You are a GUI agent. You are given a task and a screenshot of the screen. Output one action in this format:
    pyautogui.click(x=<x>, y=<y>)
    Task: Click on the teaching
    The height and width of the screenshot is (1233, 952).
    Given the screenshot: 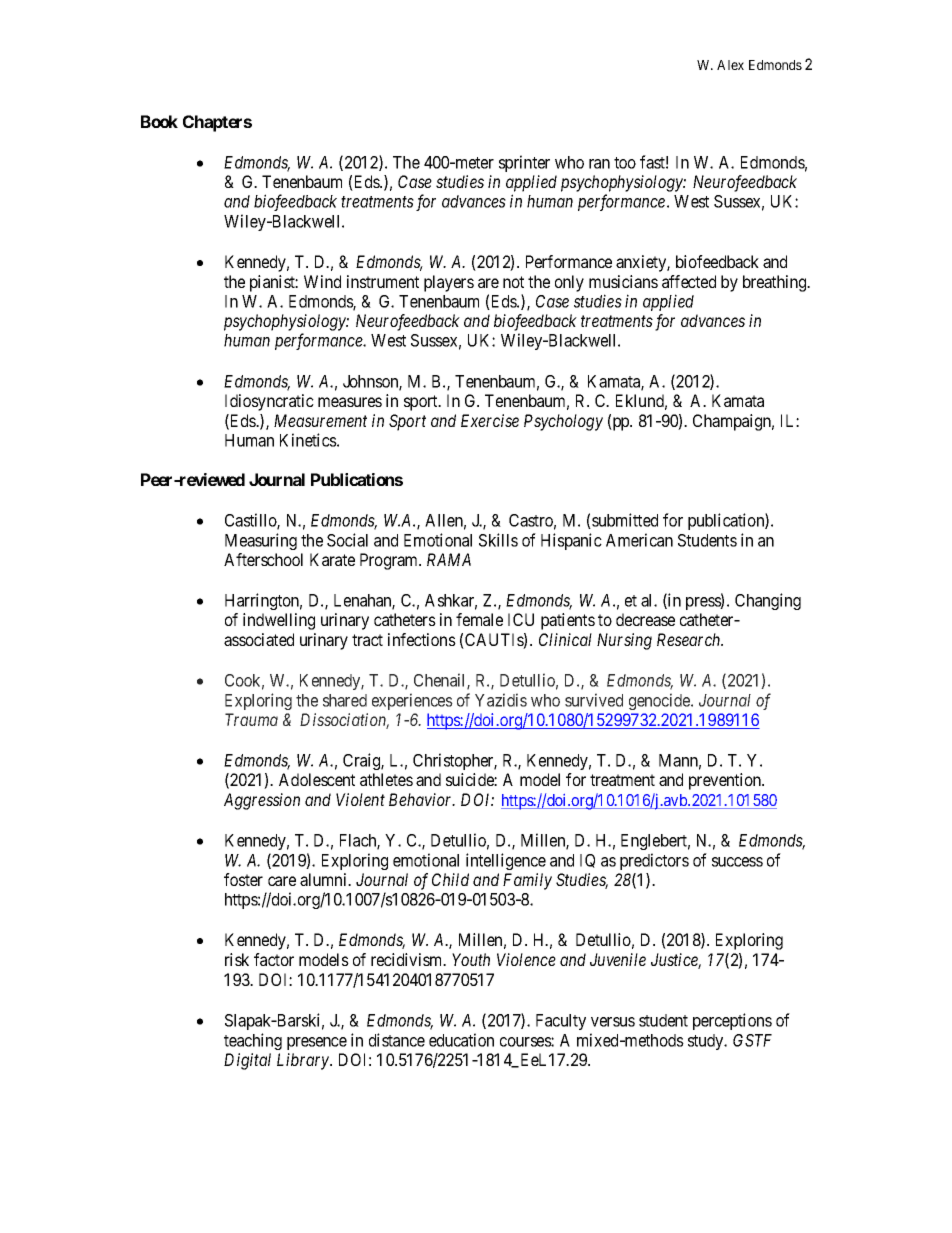 What is the action you would take?
    pyautogui.click(x=253, y=1041)
